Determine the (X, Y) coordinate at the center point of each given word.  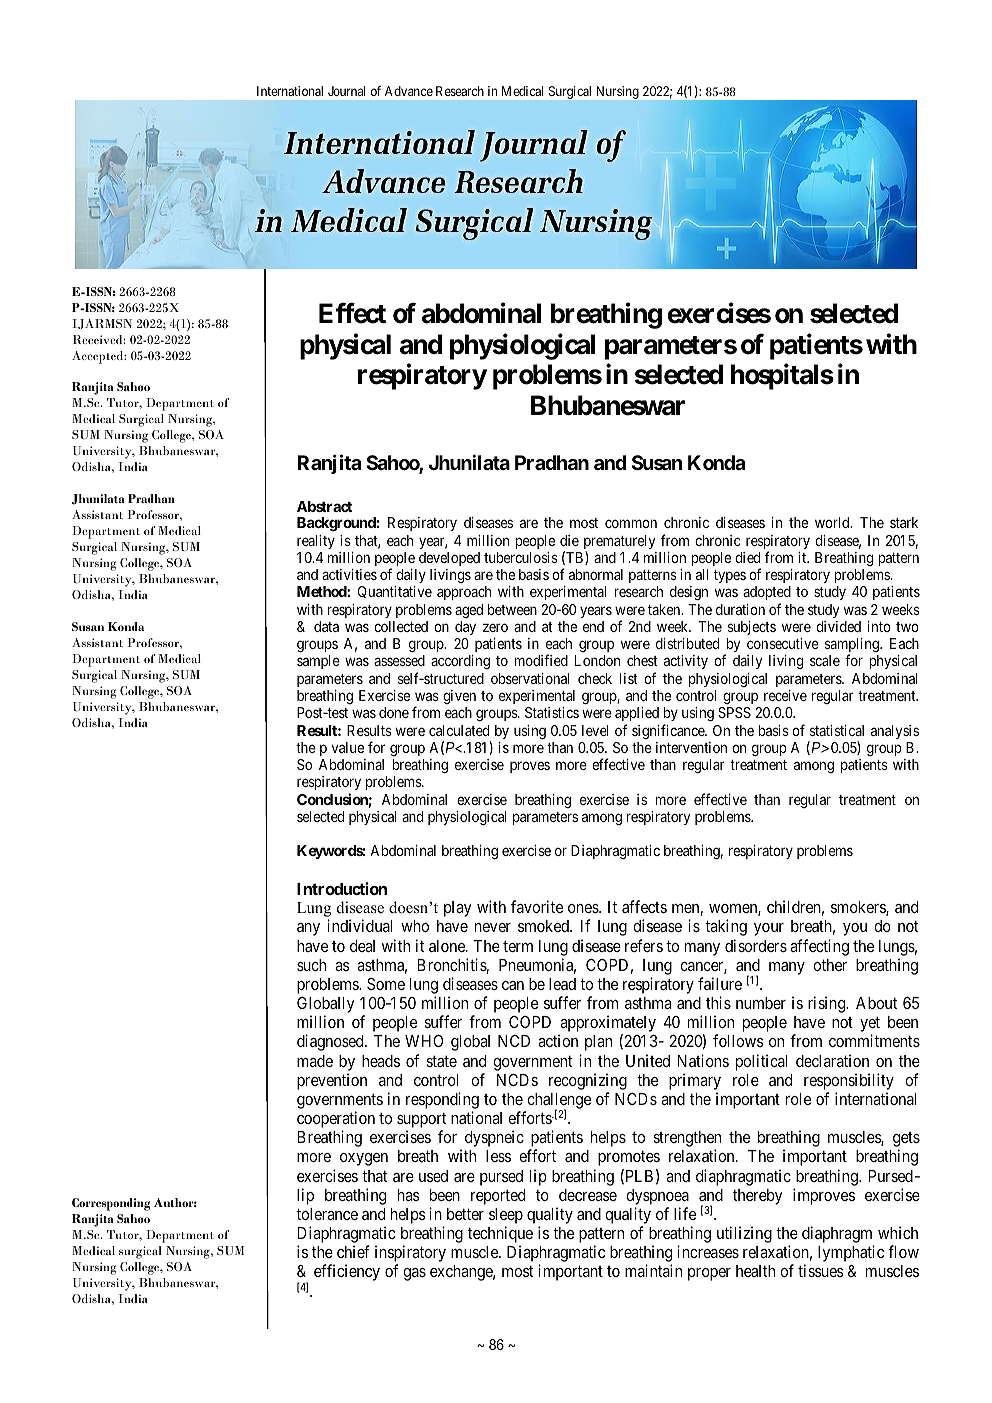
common (631, 524)
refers (644, 945)
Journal (347, 91)
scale (825, 660)
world (833, 522)
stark (904, 522)
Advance (409, 91)
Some (386, 984)
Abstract (324, 506)
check (595, 678)
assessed (399, 660)
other (830, 965)
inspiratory (410, 1255)
